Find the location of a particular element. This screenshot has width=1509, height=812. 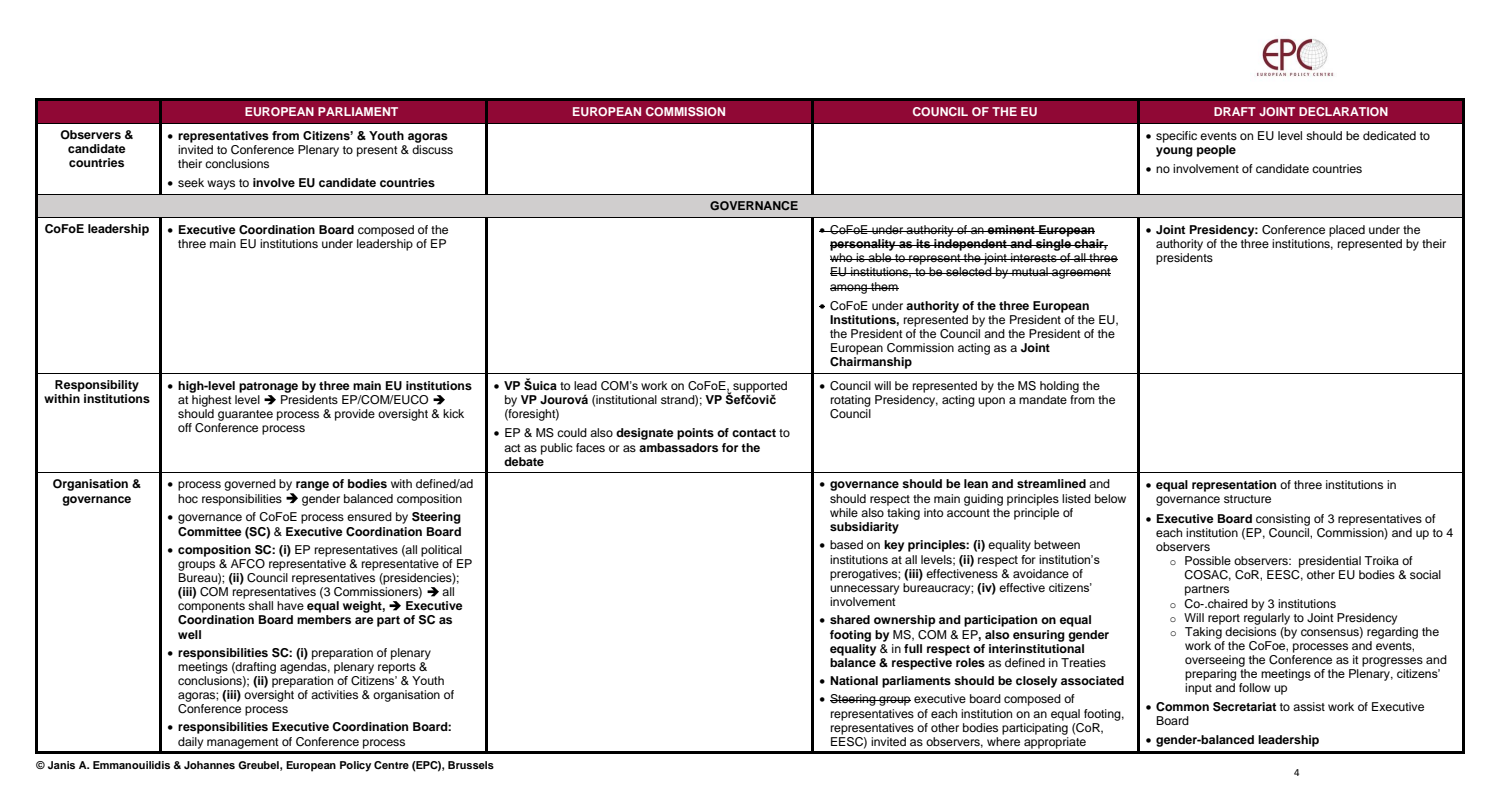

seek is located at coordinates (191, 182).
